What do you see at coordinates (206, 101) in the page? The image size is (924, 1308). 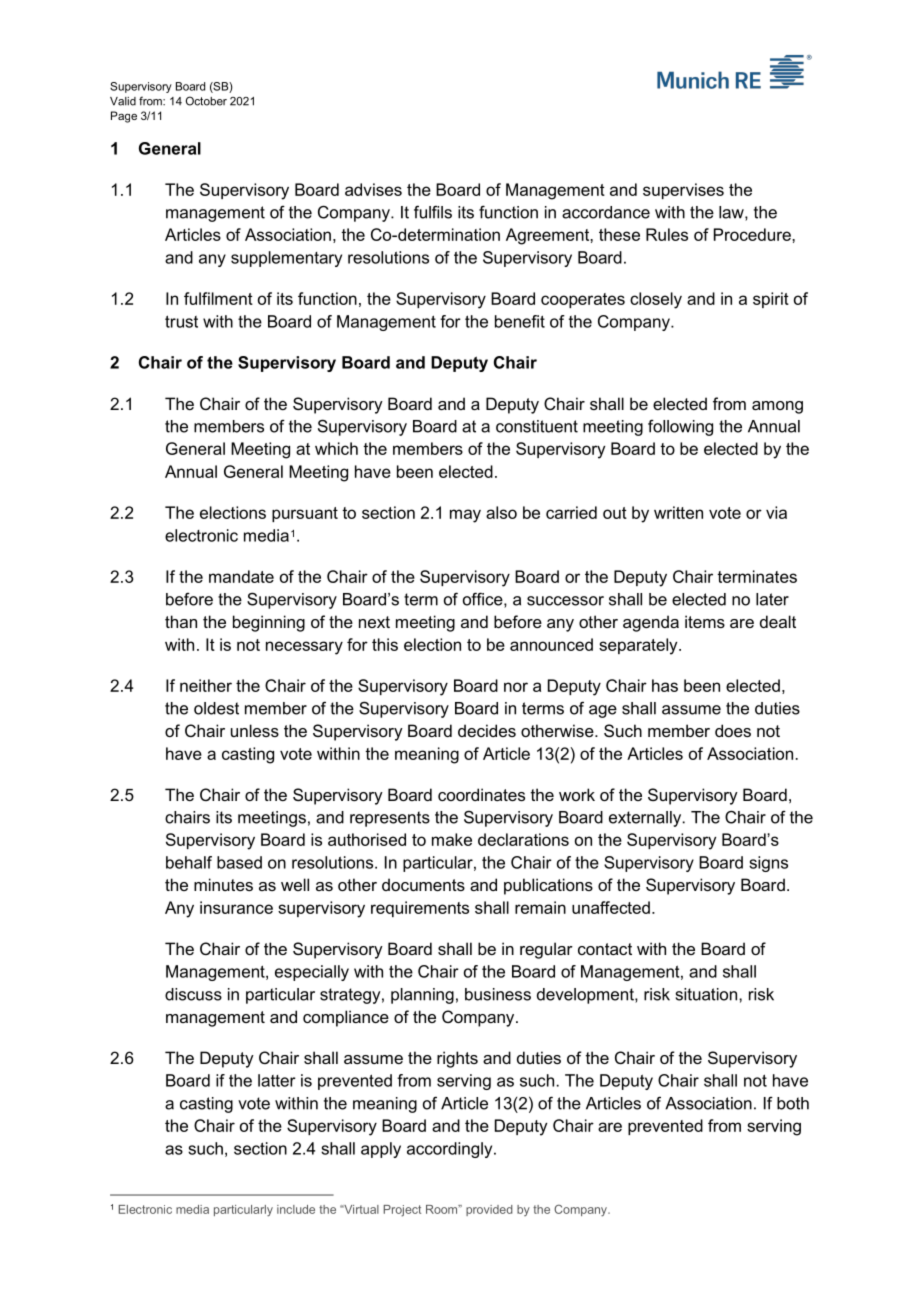 I see `October` at bounding box center [206, 101].
